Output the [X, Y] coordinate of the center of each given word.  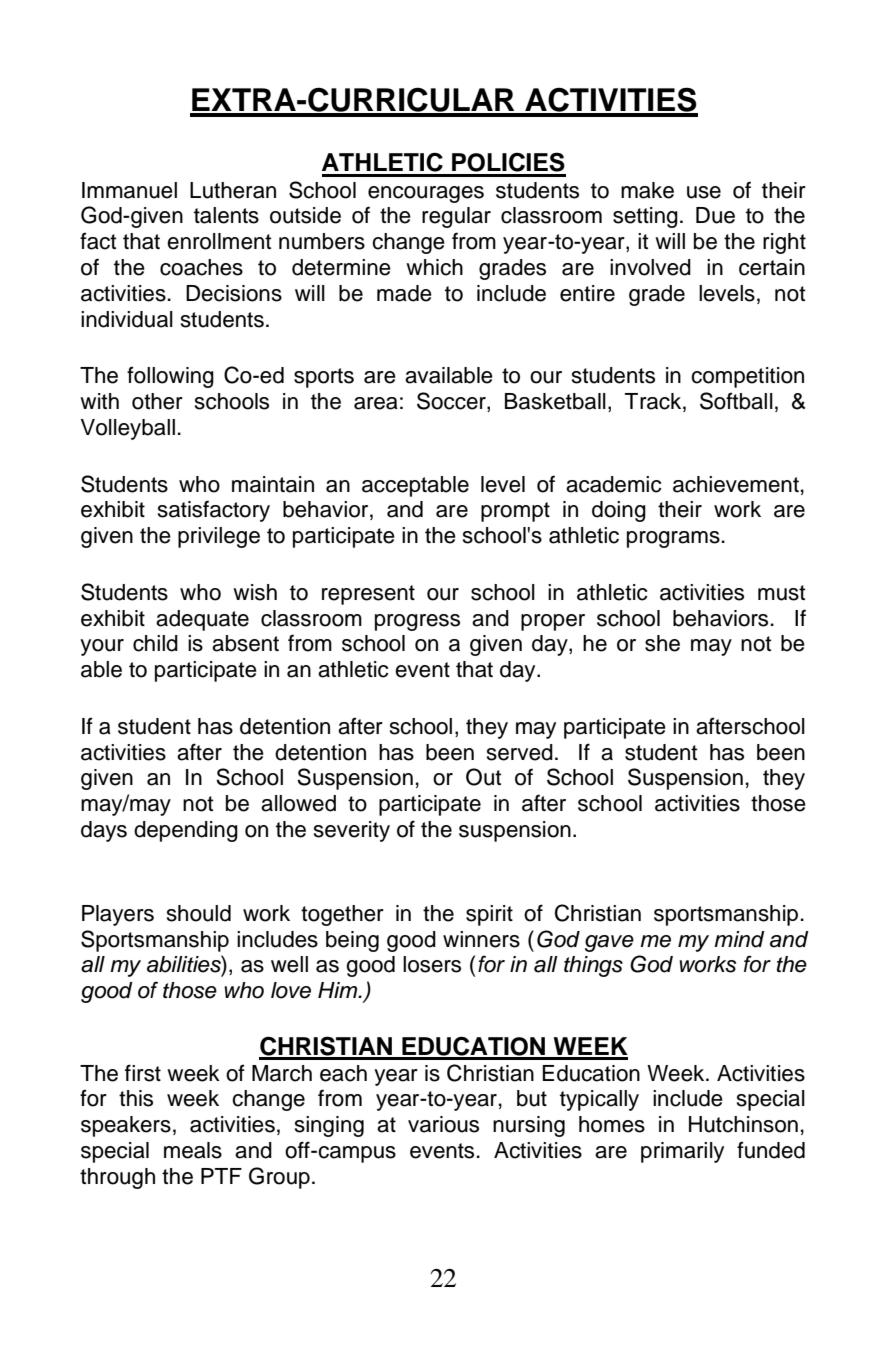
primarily [682, 1152]
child [155, 643]
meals [193, 1150]
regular [456, 217]
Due [715, 215]
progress [417, 622]
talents [226, 215]
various [443, 1124]
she [662, 643]
